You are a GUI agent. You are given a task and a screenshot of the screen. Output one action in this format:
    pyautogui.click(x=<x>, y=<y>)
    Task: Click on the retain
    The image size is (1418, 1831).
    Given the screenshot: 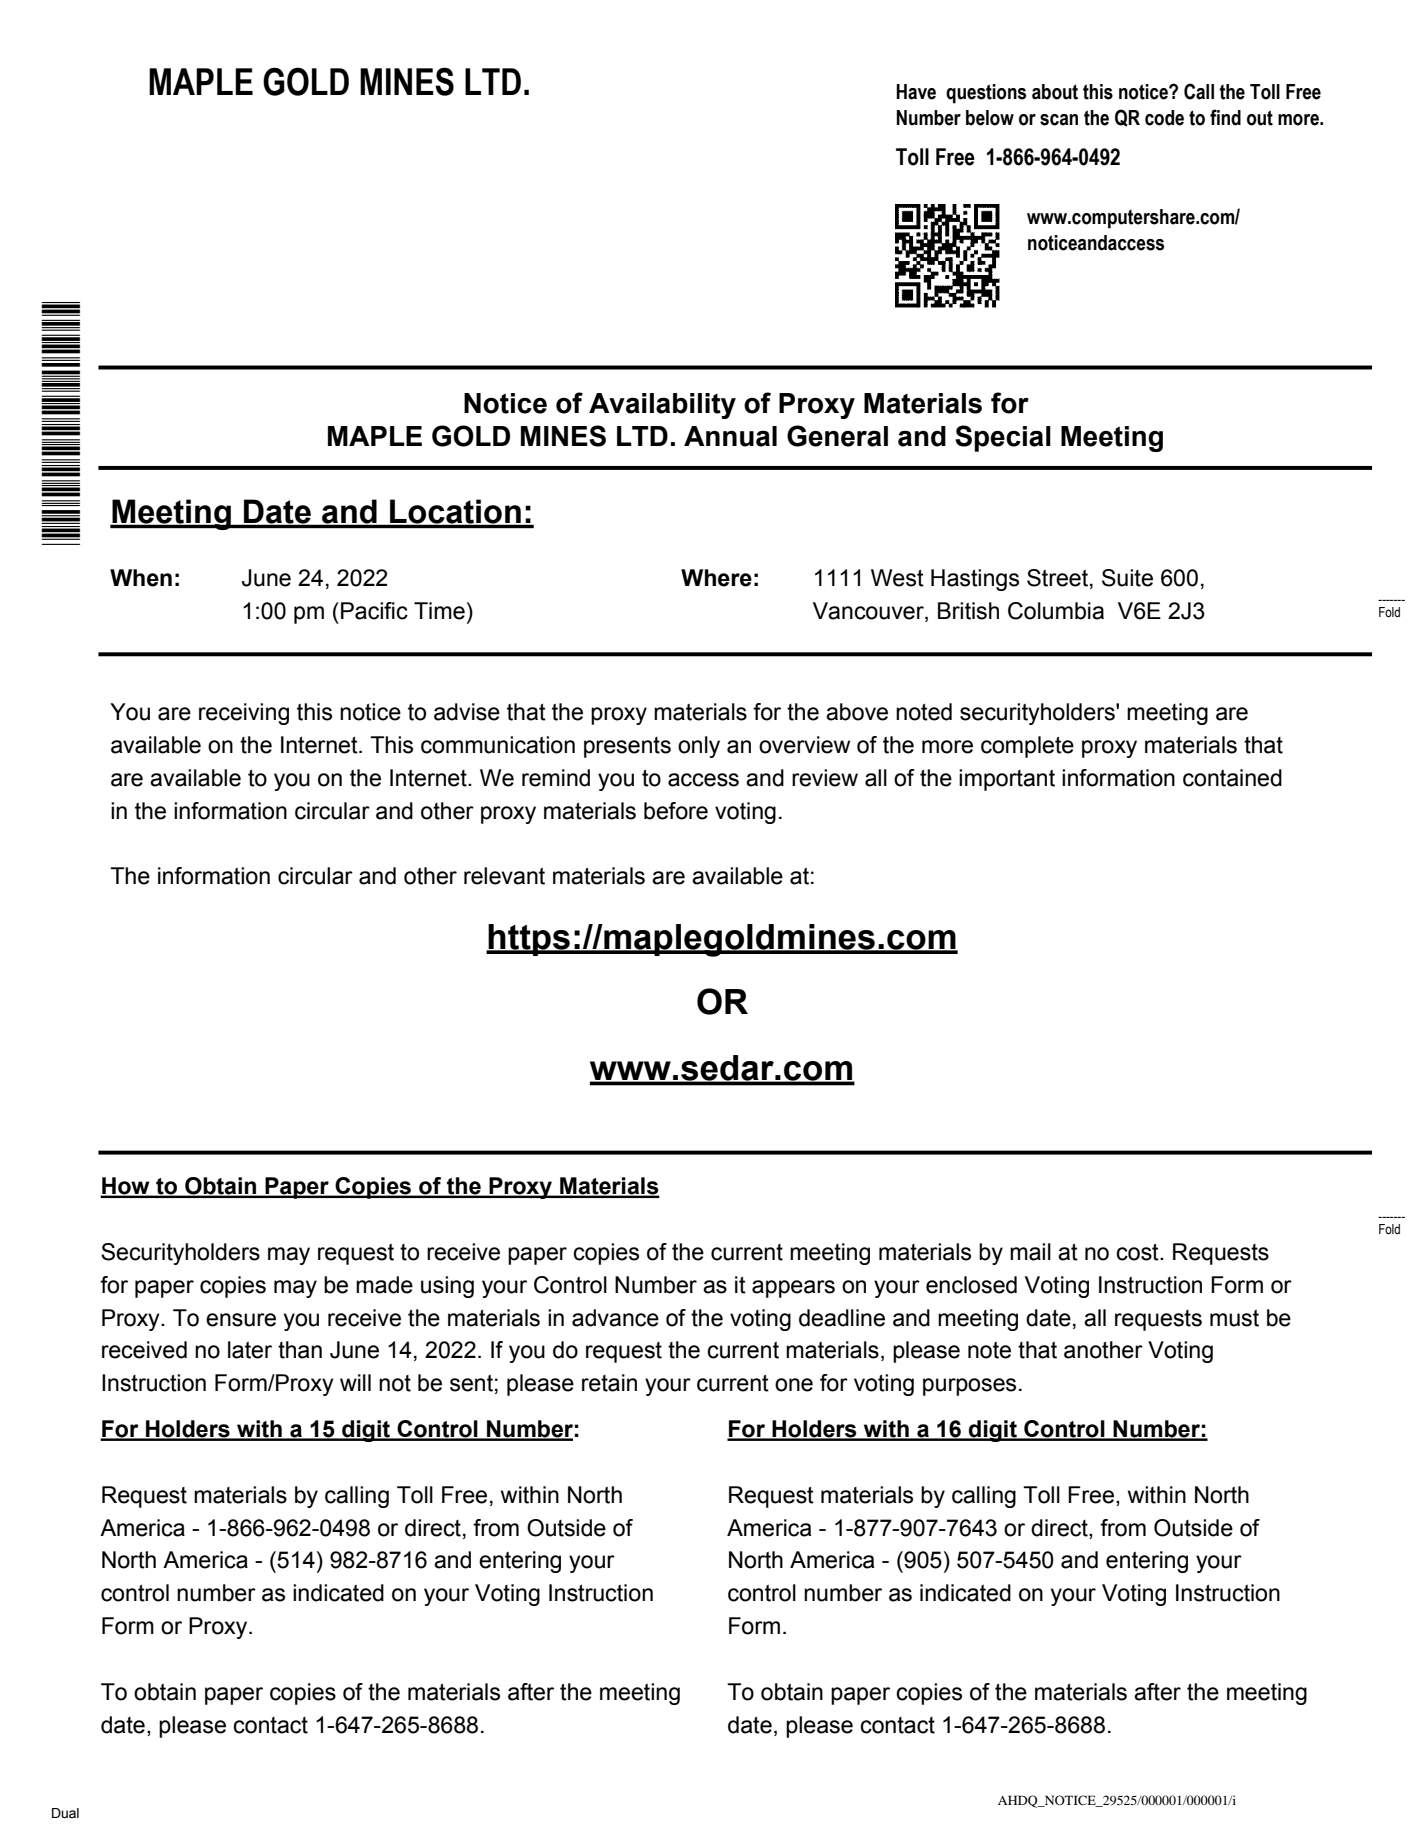 What is the action you would take?
    pyautogui.click(x=609, y=1383)
